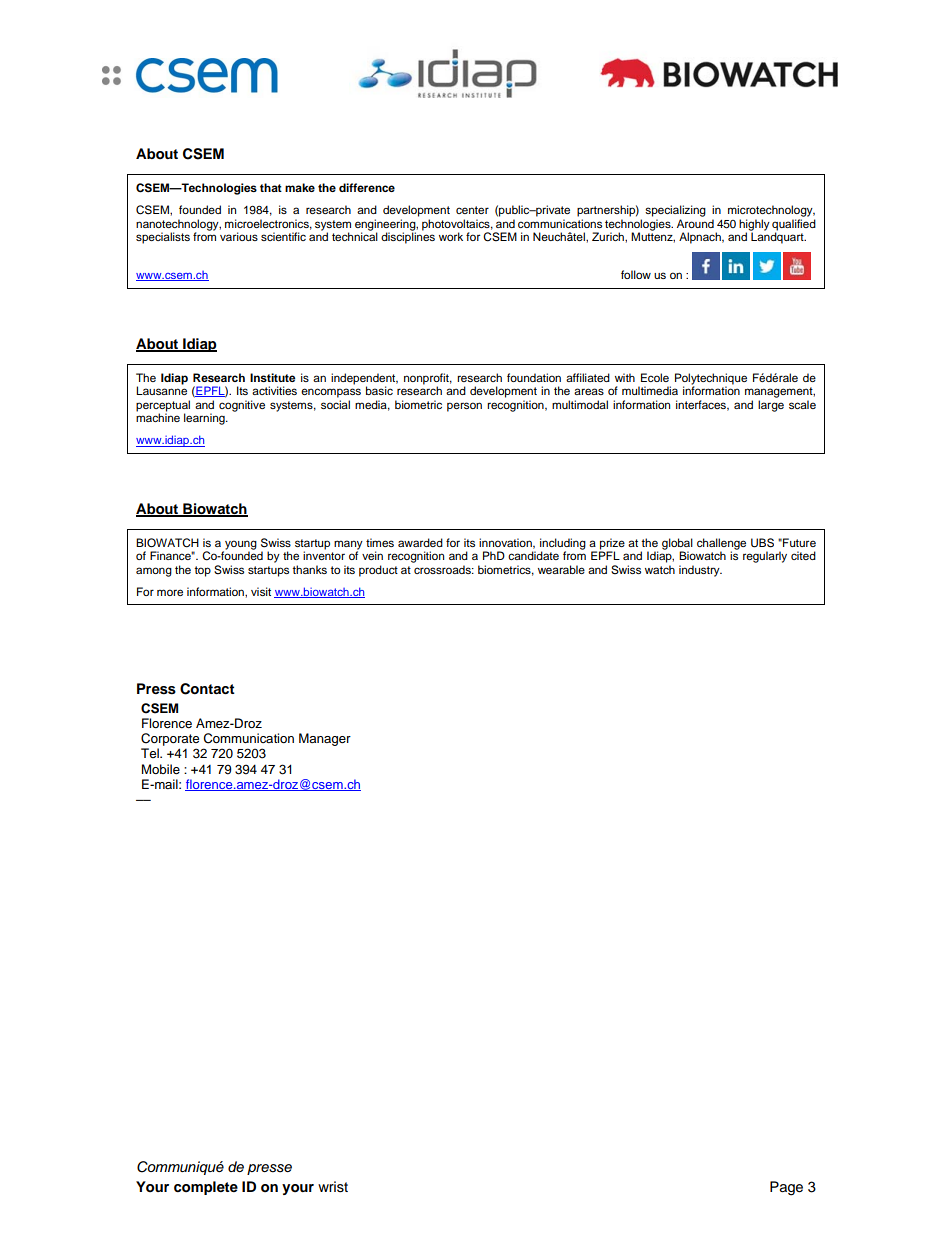 The image size is (952, 1233). I want to click on Manager, so click(325, 739).
